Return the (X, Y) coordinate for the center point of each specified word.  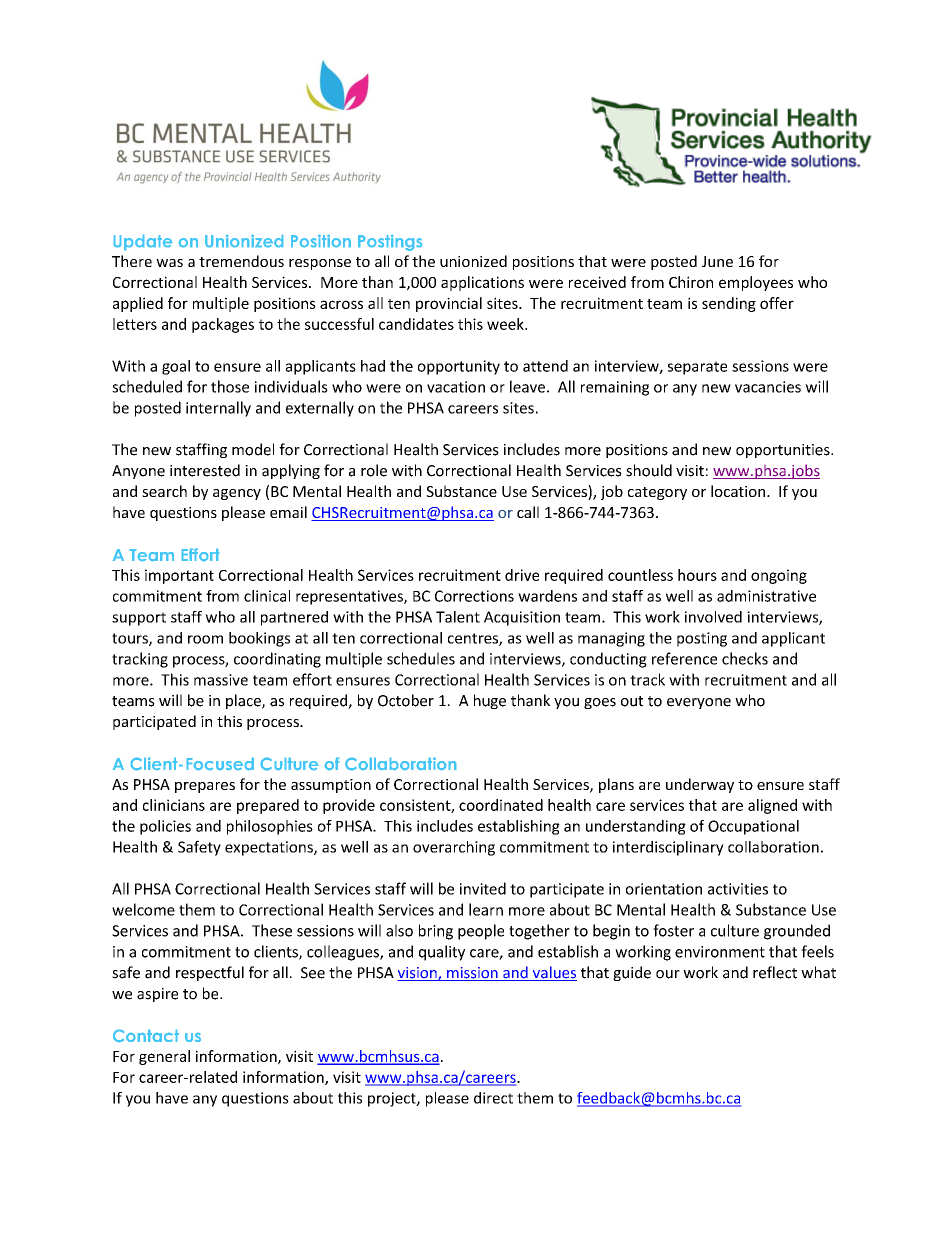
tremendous (241, 261)
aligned (772, 806)
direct (493, 1098)
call (528, 512)
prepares (205, 787)
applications (482, 283)
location (739, 491)
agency (237, 494)
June (717, 261)
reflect (775, 972)
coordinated (501, 805)
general (164, 1057)
